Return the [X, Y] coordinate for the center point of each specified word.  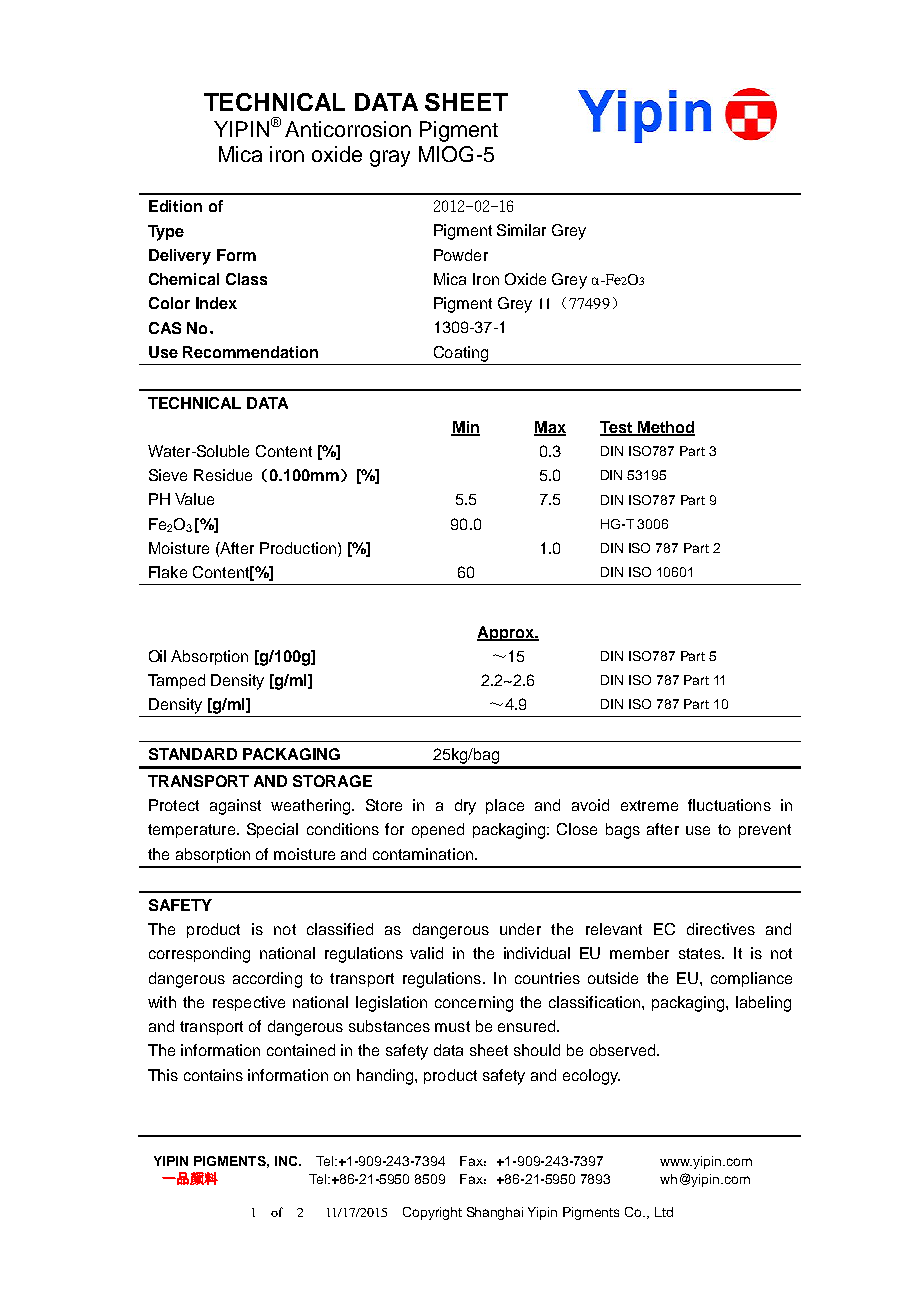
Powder [461, 255]
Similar [521, 230]
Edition [175, 206]
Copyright [432, 1213]
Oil [157, 656]
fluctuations [729, 805]
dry [465, 807]
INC [287, 1161]
